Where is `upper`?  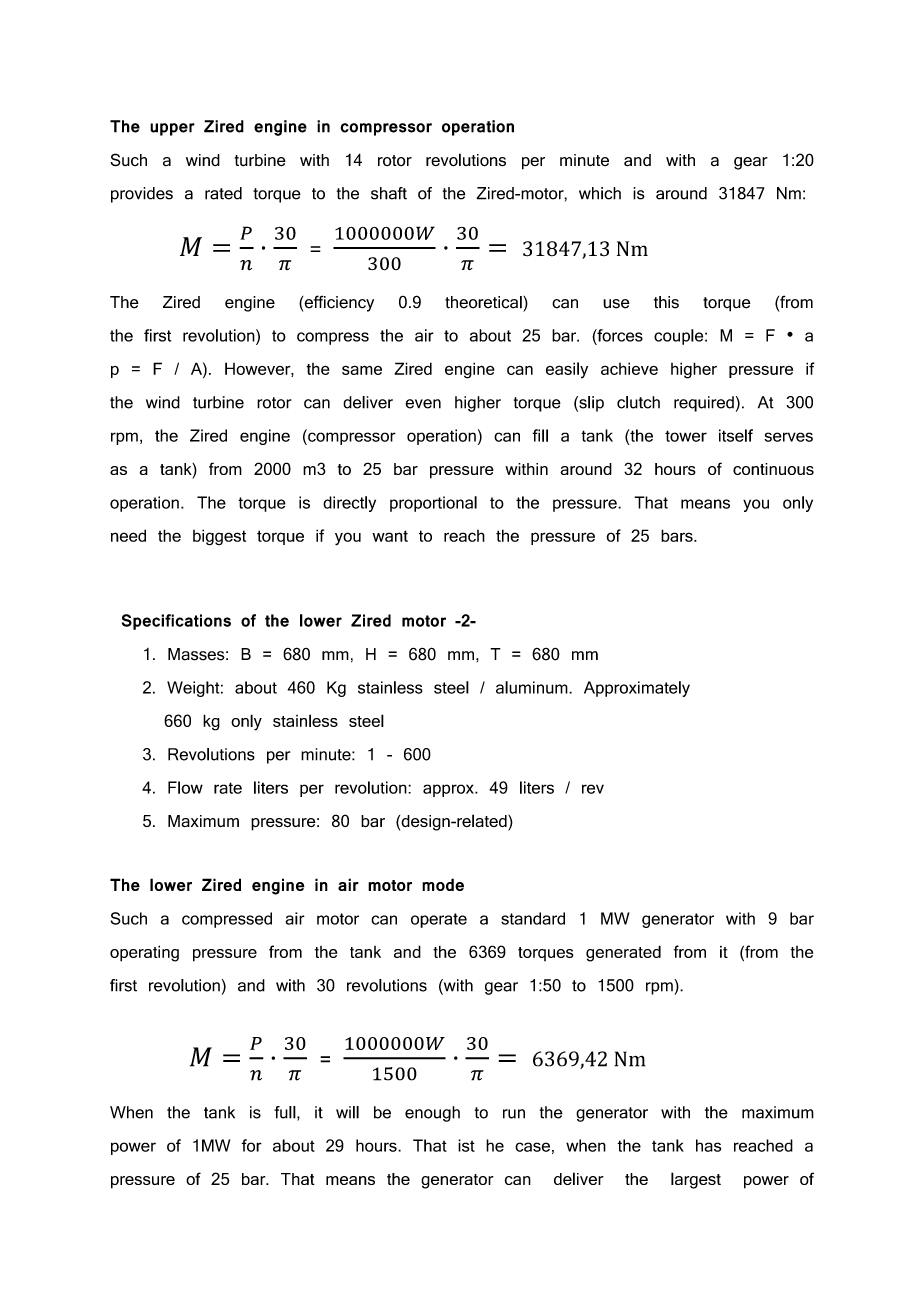
upper is located at coordinates (172, 129).
